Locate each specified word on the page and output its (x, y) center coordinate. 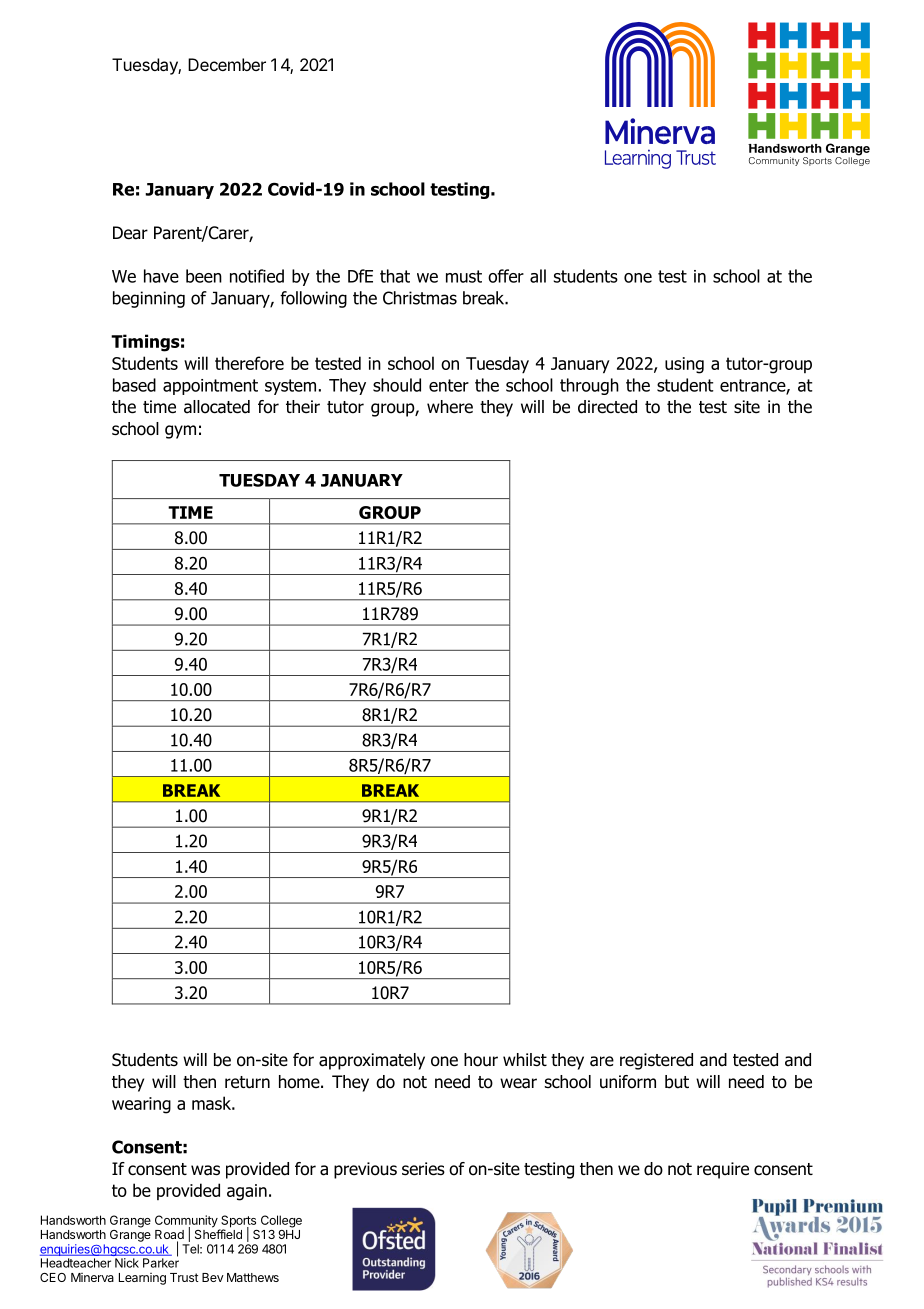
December (227, 64)
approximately (372, 1061)
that (395, 276)
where (450, 407)
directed (607, 407)
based (134, 385)
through (589, 386)
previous (365, 1170)
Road (169, 1236)
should (397, 385)
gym (180, 432)
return (247, 1082)
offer (506, 276)
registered (656, 1061)
